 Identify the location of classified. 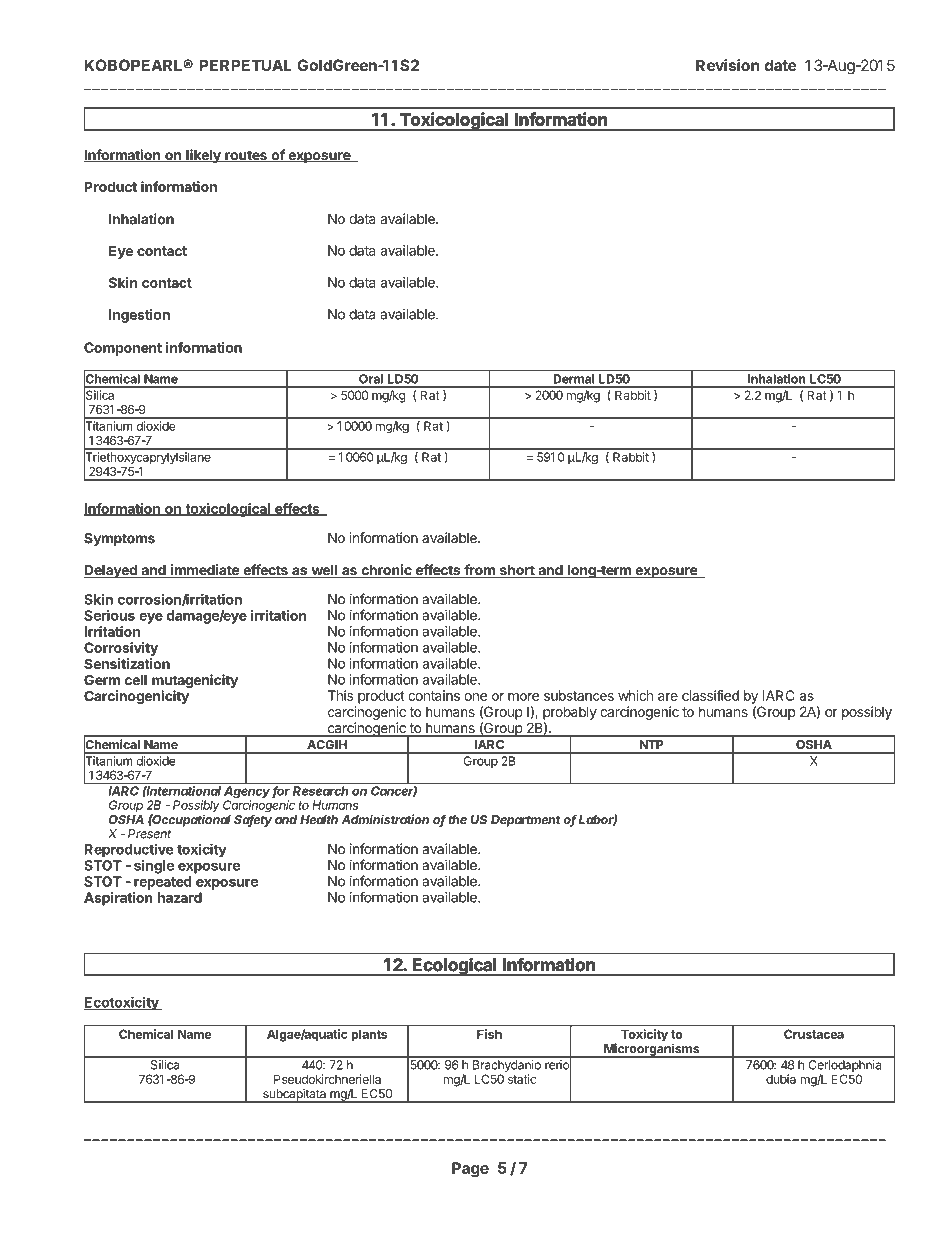
(710, 695).
